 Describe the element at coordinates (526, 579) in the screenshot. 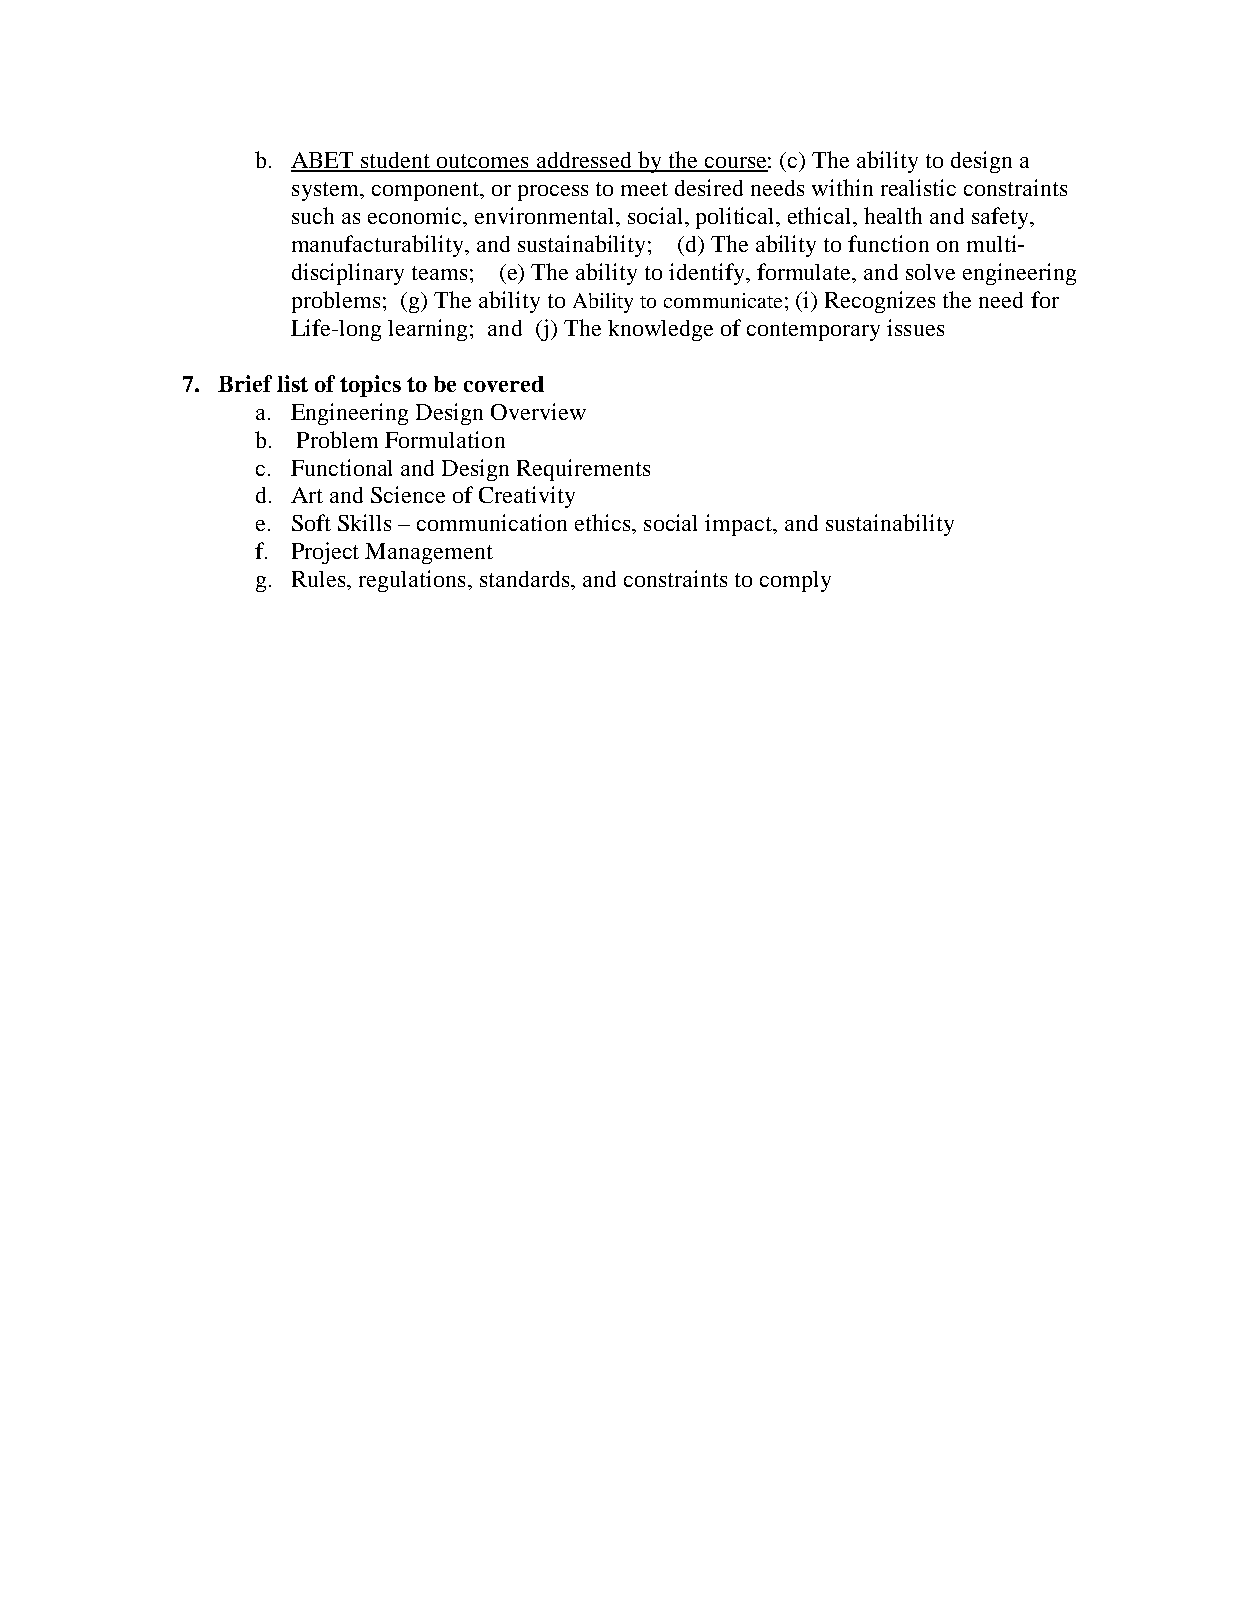

I see `standards` at that location.
